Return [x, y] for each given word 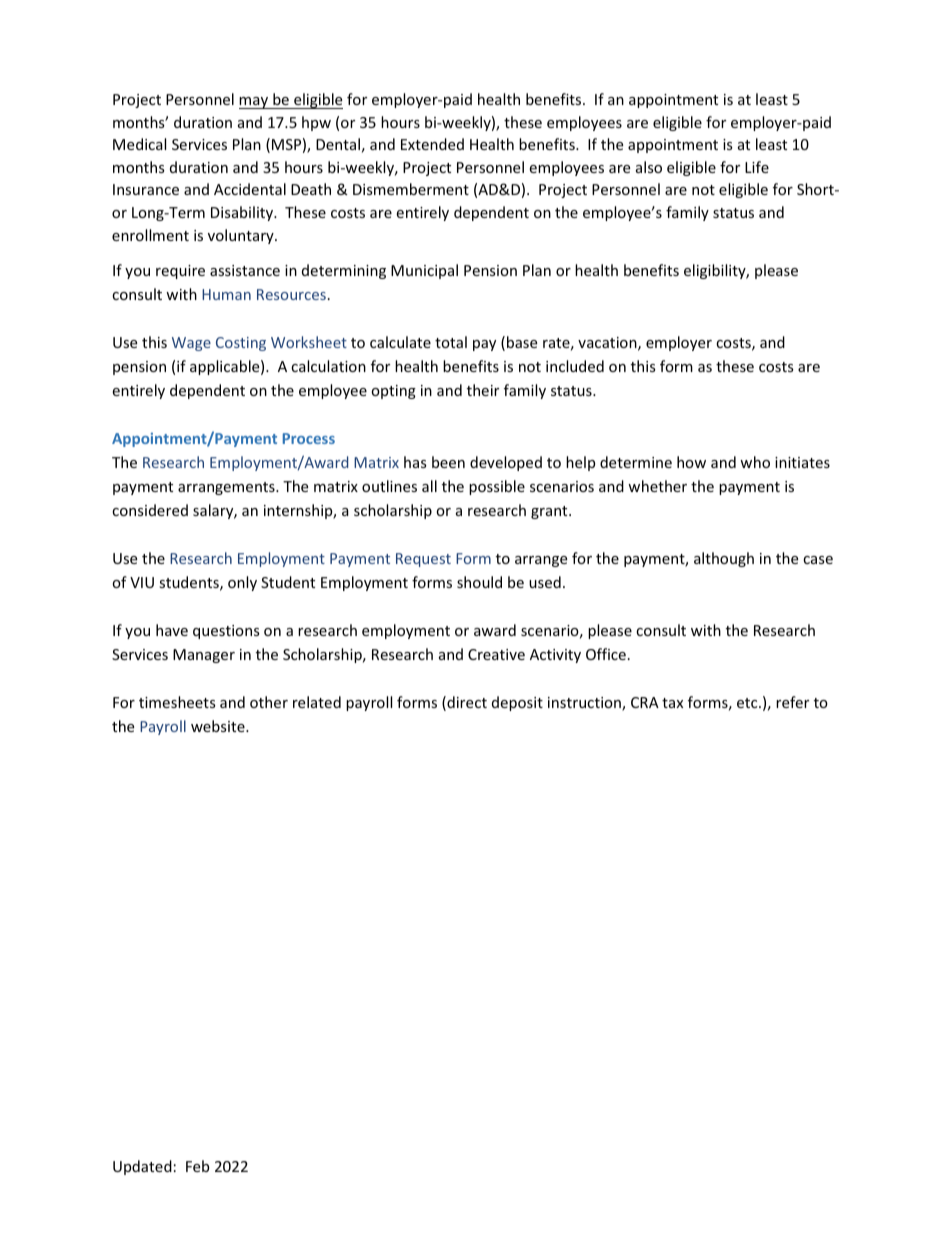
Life [757, 167]
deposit [517, 703]
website [219, 726]
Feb [197, 1166]
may [255, 103]
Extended [432, 144]
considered [150, 510]
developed [506, 463]
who [755, 462]
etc [748, 703]
